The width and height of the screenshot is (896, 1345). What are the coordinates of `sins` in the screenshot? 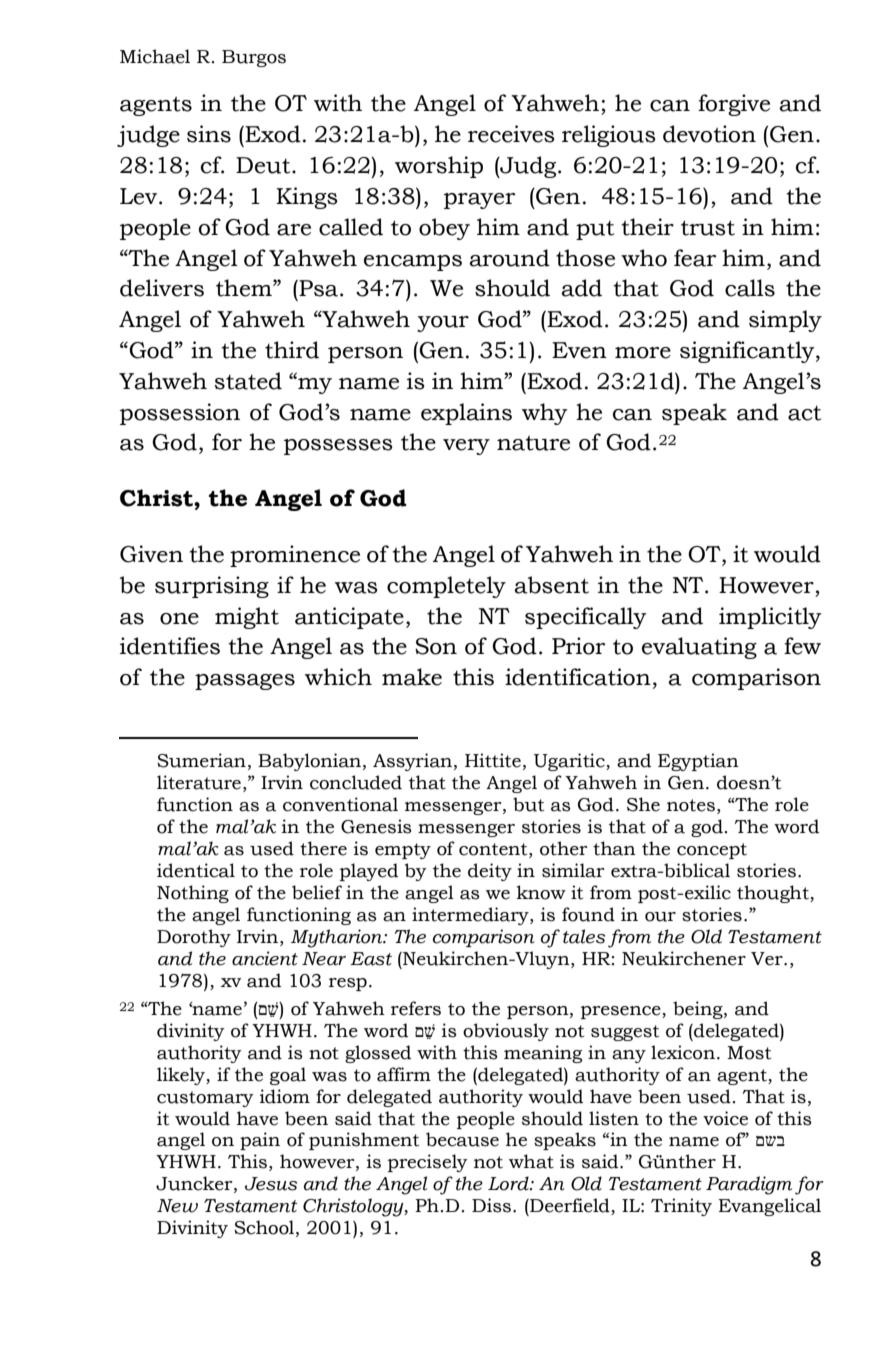 It's located at (209, 134).
